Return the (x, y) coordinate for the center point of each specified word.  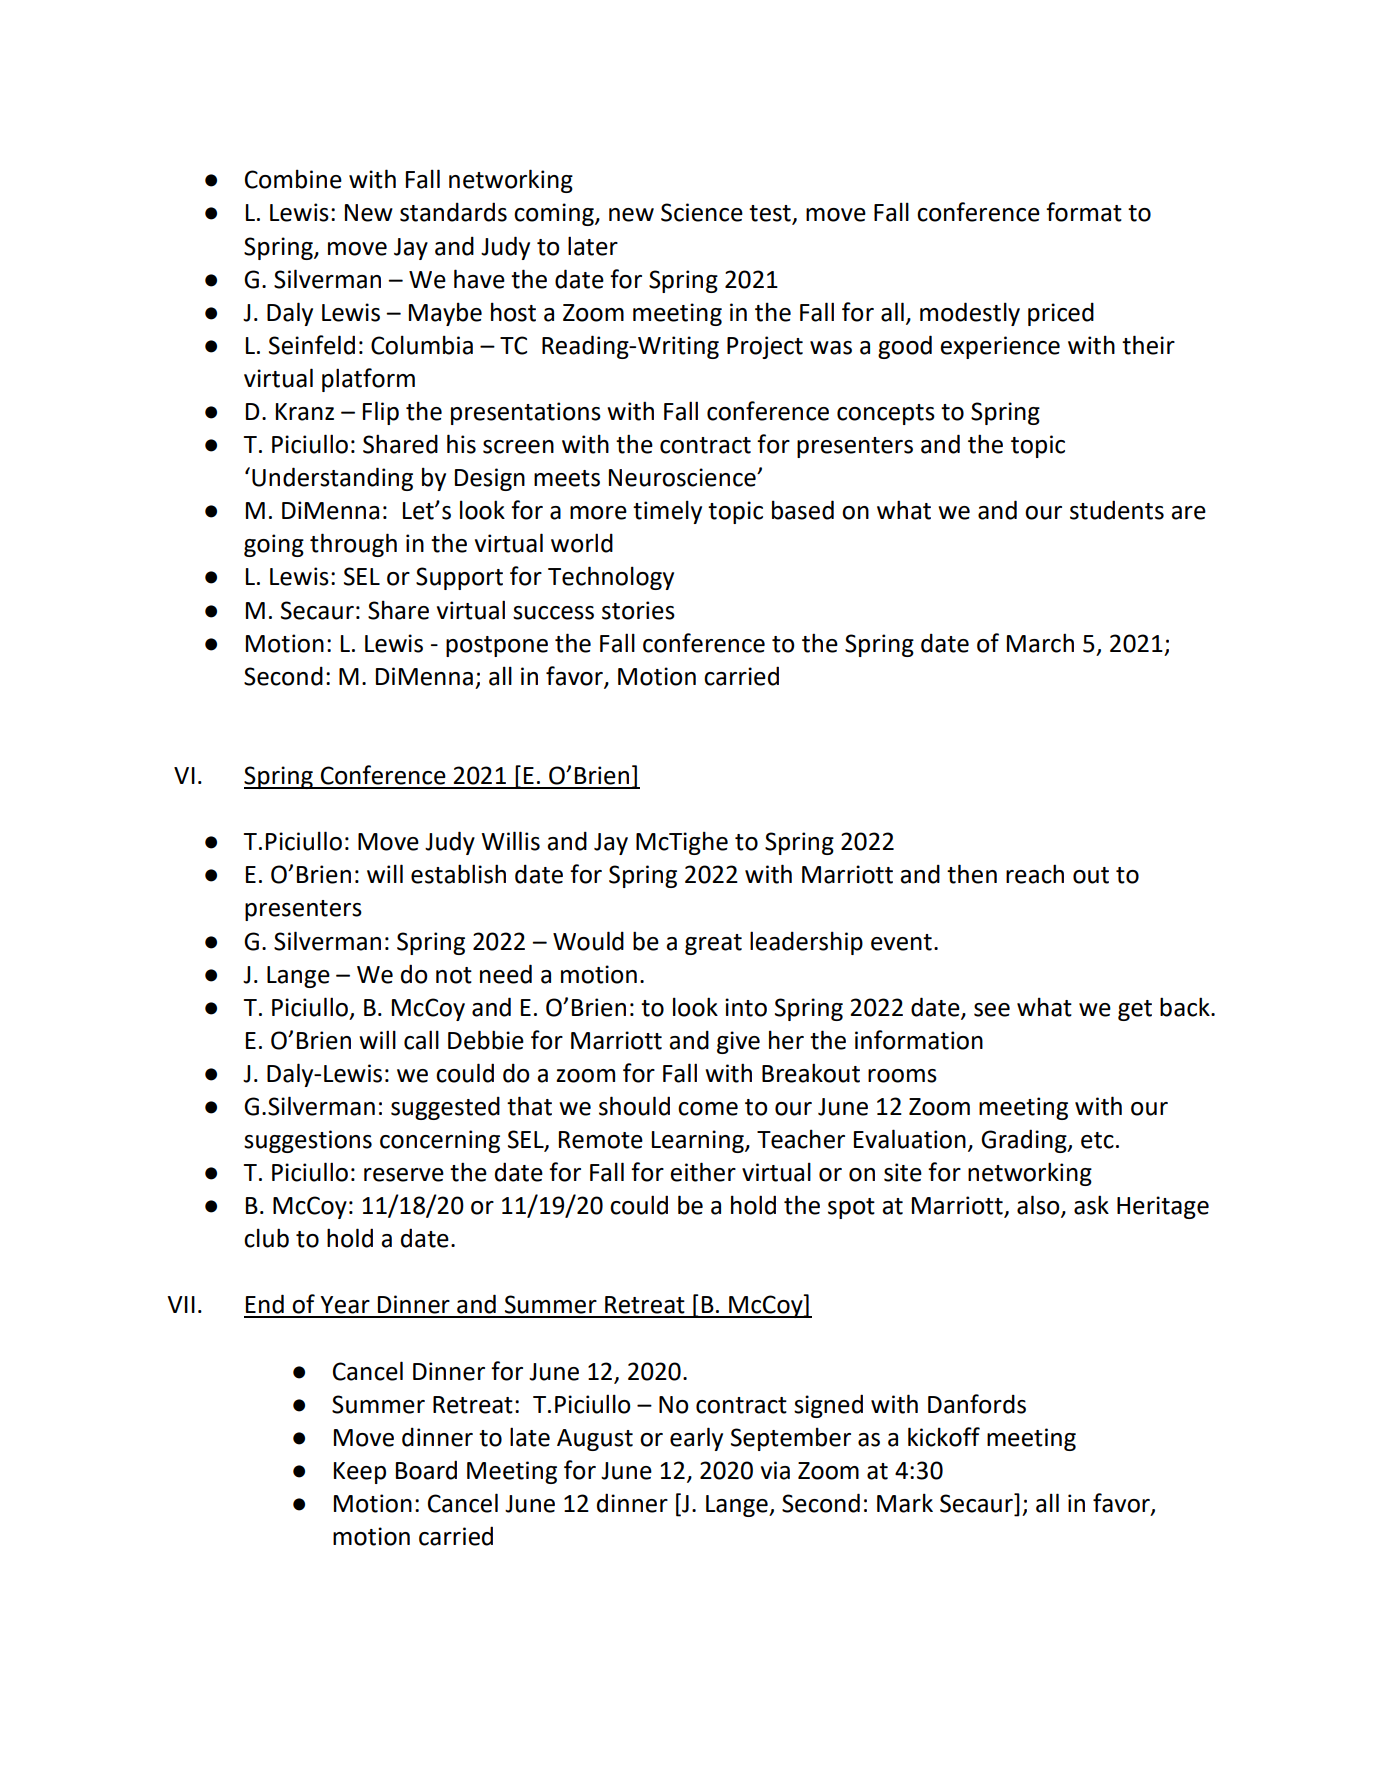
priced (1061, 314)
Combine (293, 179)
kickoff (944, 1437)
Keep (360, 1473)
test (771, 214)
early (696, 1439)
